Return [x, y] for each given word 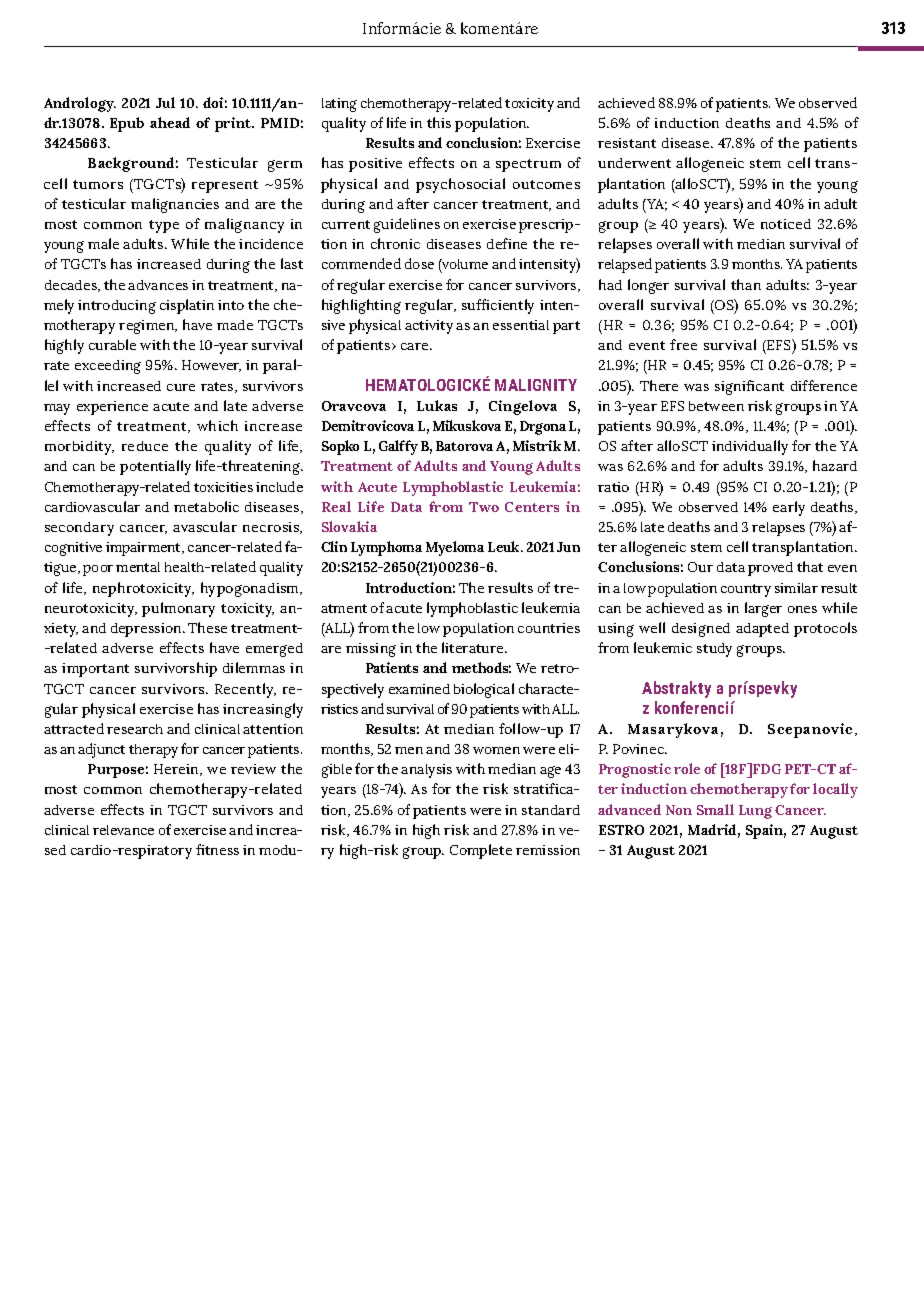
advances [158, 285]
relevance [123, 830]
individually [750, 447]
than [746, 284]
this [439, 122]
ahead [170, 122]
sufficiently [498, 306]
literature [474, 647]
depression [147, 630]
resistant [627, 143]
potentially [155, 467]
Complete [481, 851]
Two [484, 507]
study [714, 650]
